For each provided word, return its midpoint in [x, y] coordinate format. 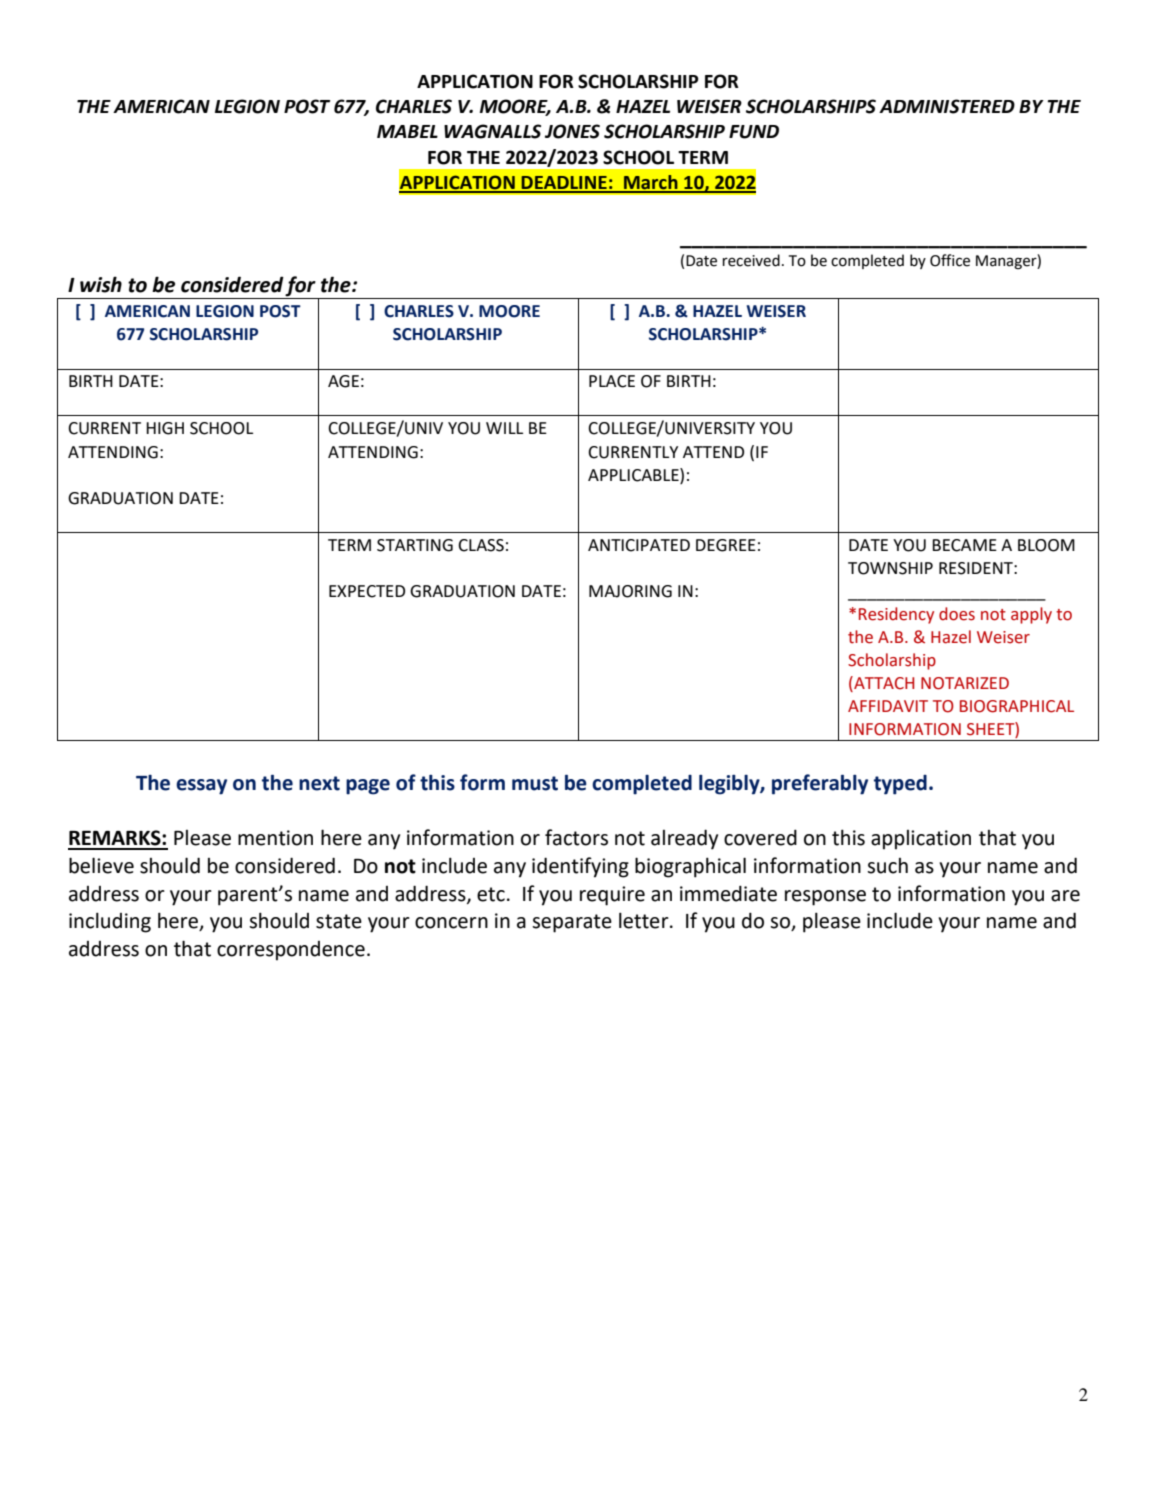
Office [950, 260]
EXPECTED [367, 591]
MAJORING [630, 591]
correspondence [291, 951]
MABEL [407, 131]
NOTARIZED [965, 683]
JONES [572, 131]
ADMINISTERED [947, 106]
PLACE [612, 381]
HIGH [165, 428]
